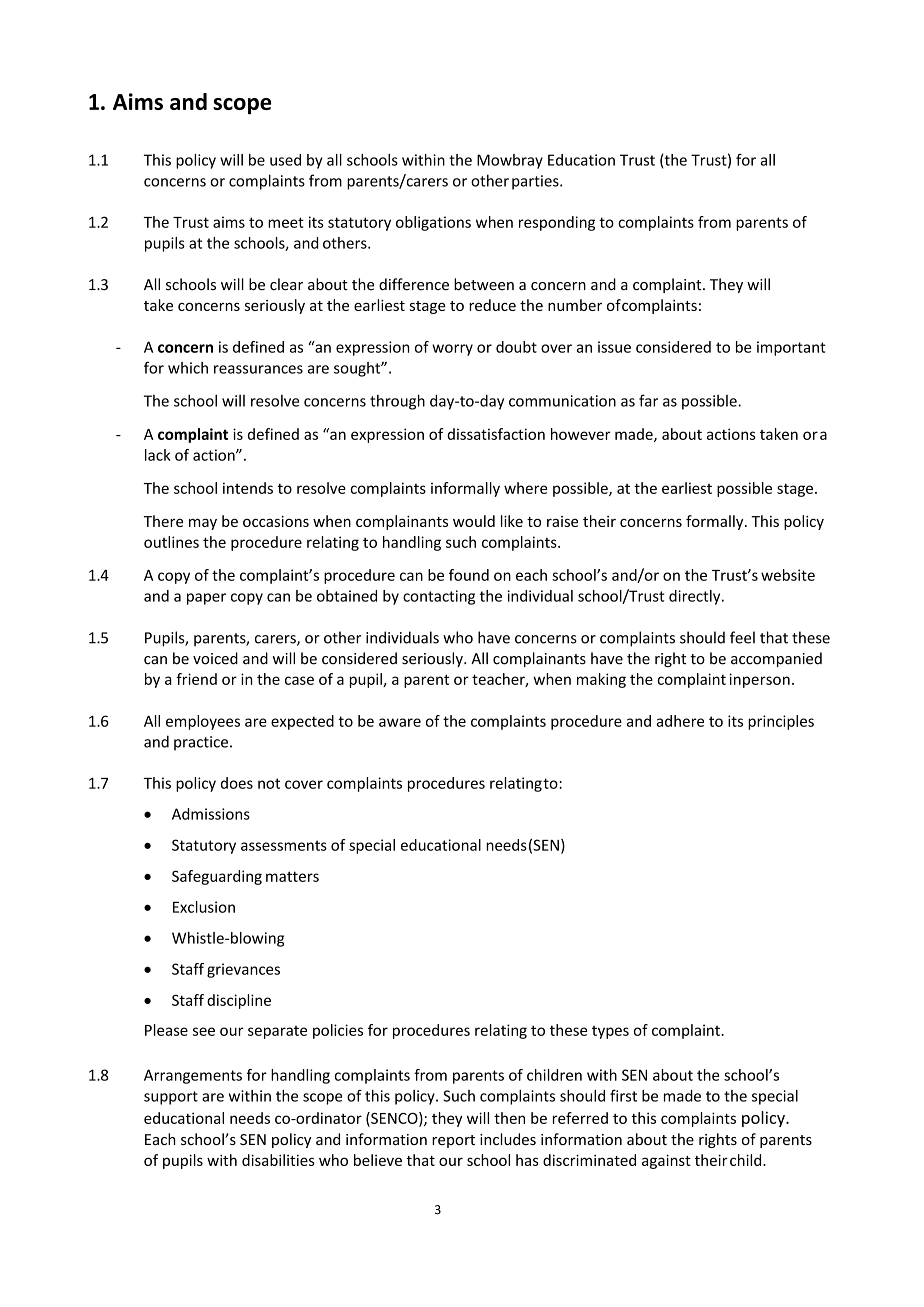  What do you see at coordinates (248, 488) in the document?
I see `intends` at bounding box center [248, 488].
